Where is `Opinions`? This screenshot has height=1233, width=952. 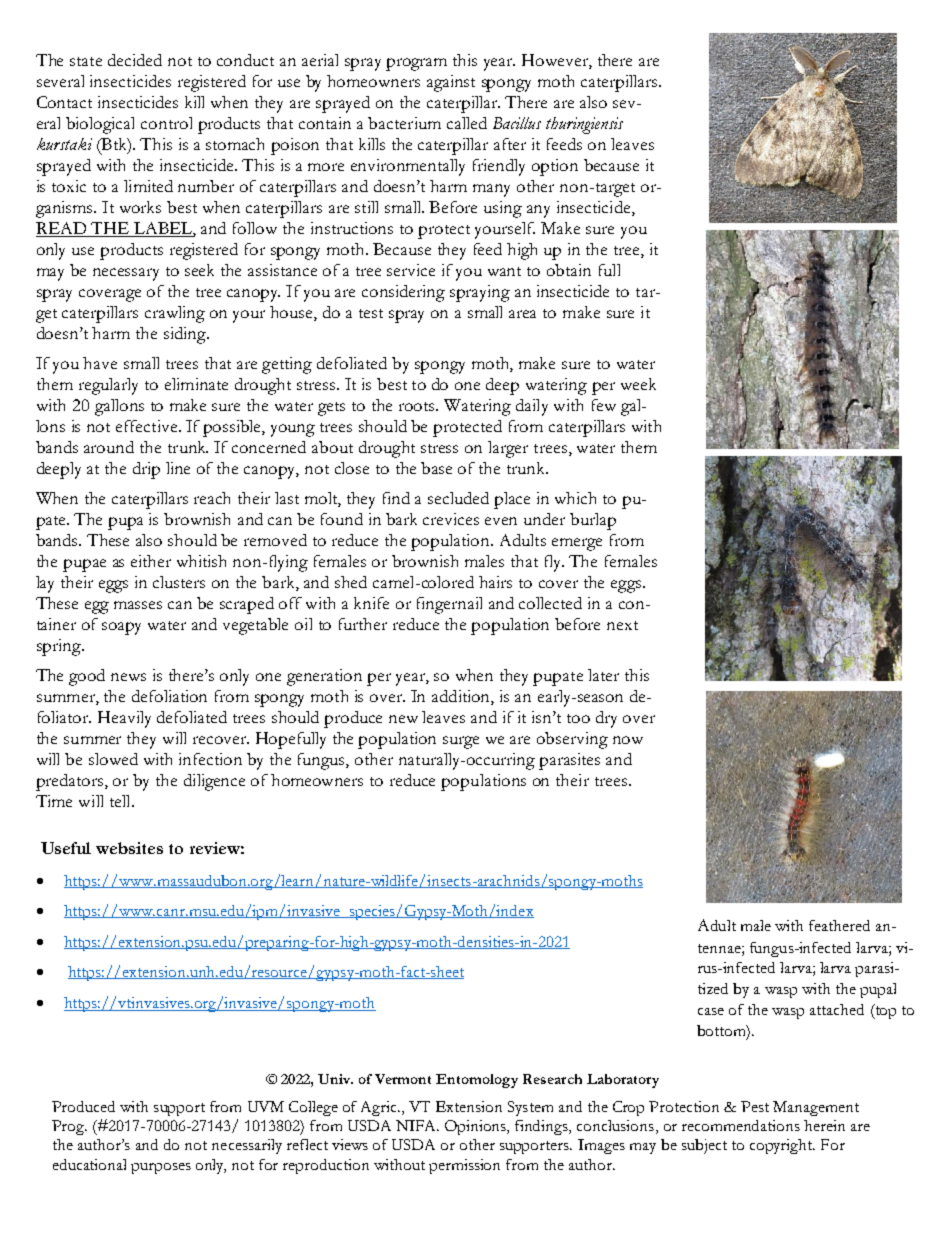
Opinions is located at coordinates (477, 1127).
